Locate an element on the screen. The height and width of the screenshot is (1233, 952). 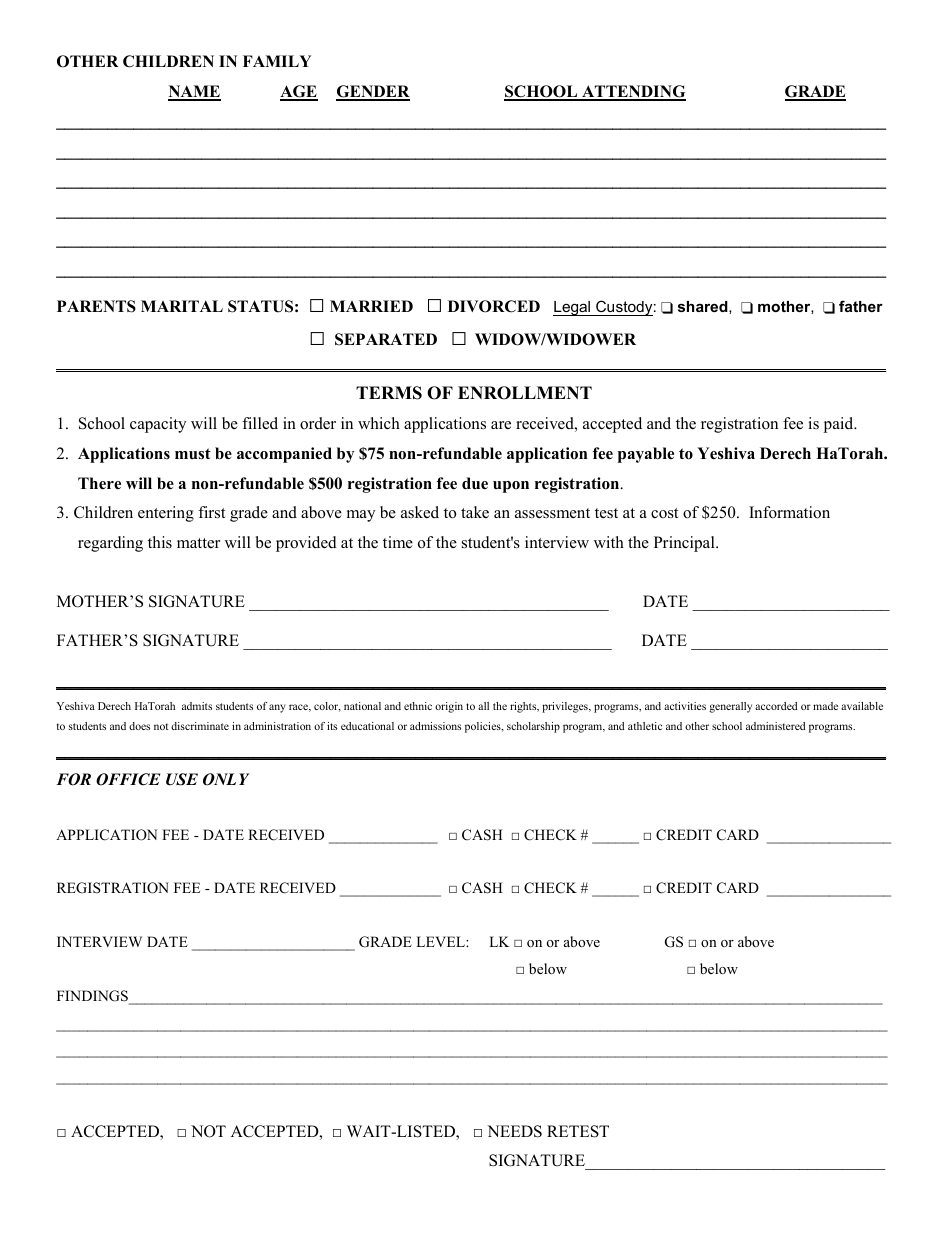
NAME is located at coordinates (194, 92).
